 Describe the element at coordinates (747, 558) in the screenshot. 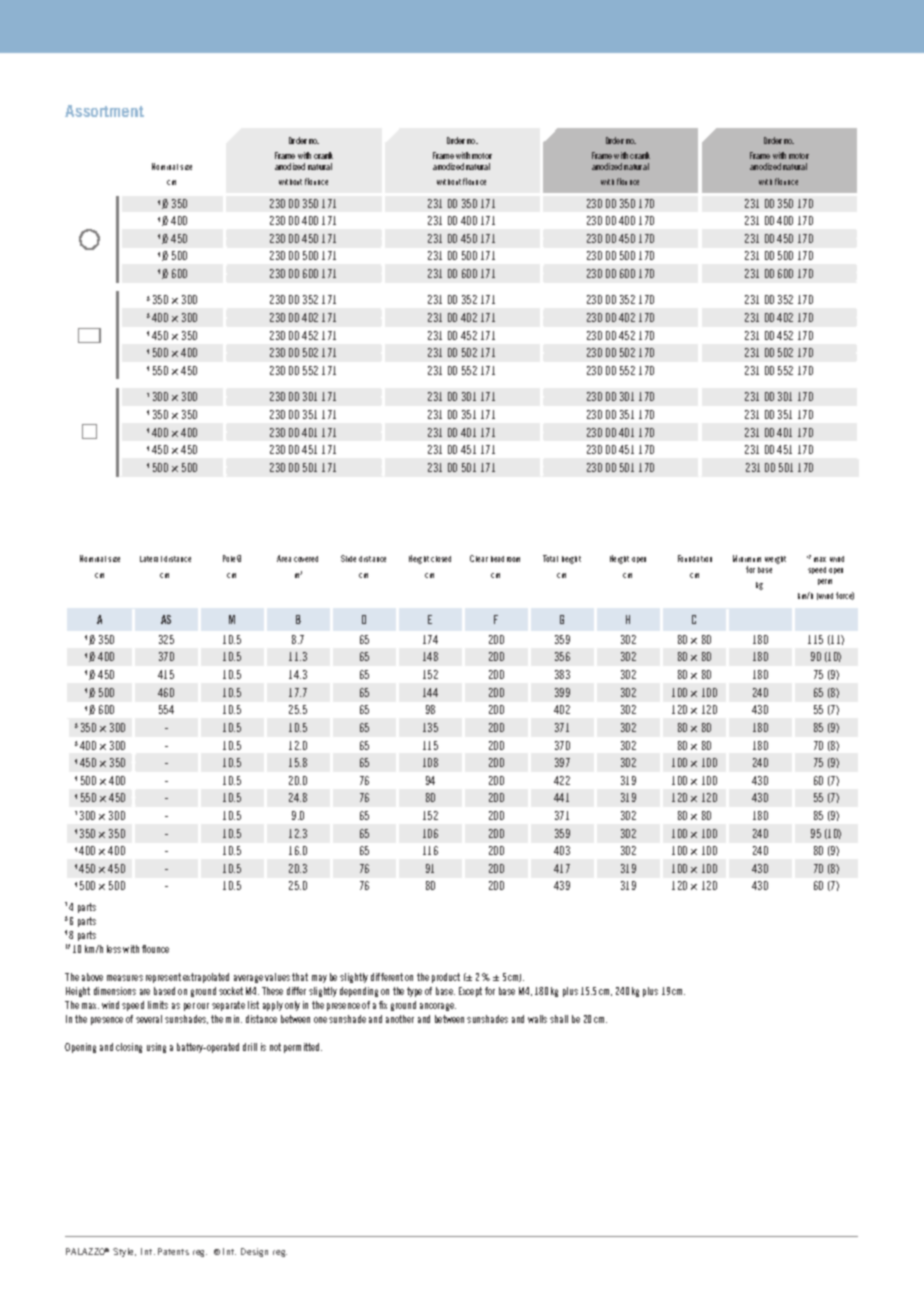

I see `Minimum` at that location.
